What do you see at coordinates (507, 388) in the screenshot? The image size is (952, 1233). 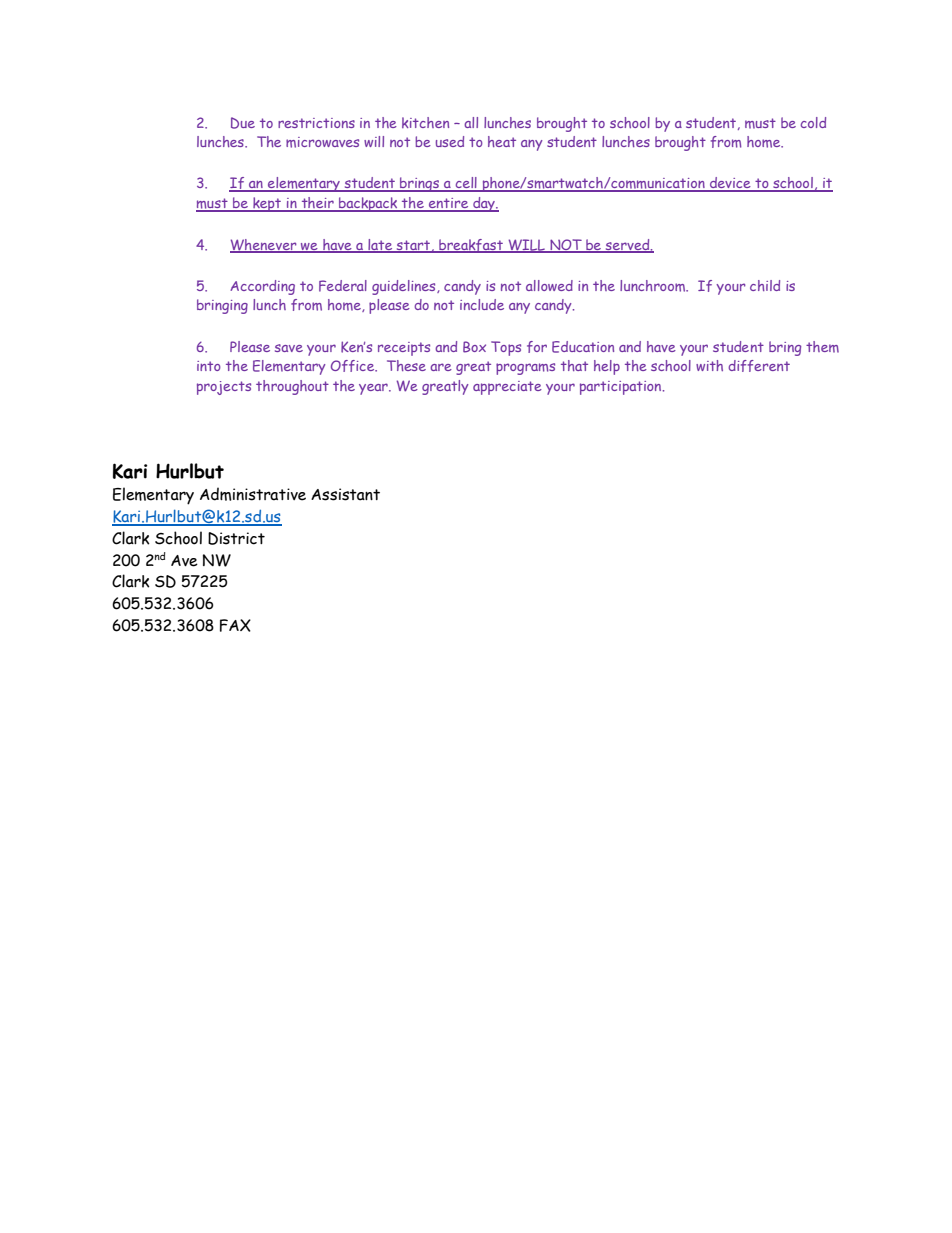 I see `appreciate` at bounding box center [507, 388].
